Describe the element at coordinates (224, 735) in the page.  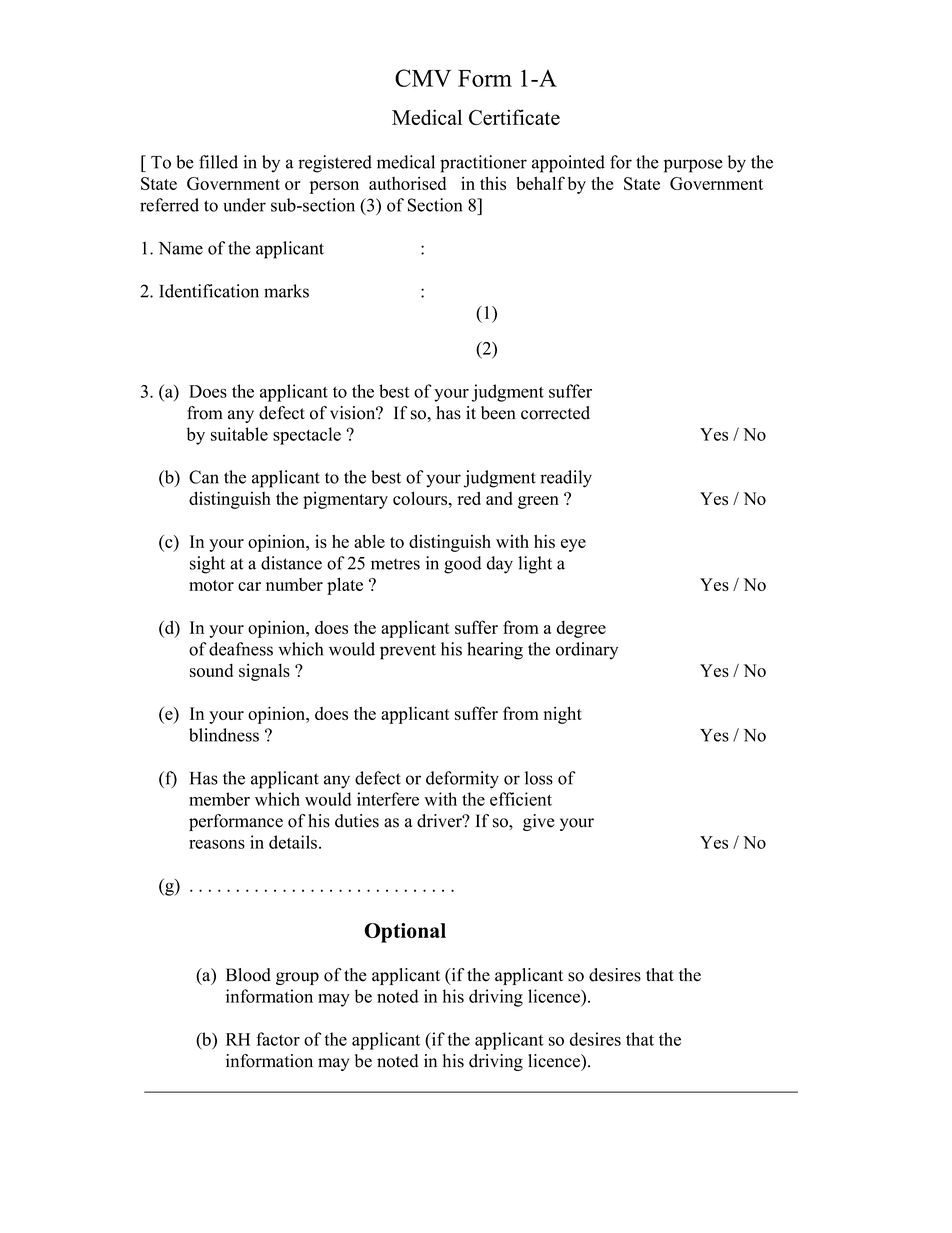
I see `blindness` at that location.
